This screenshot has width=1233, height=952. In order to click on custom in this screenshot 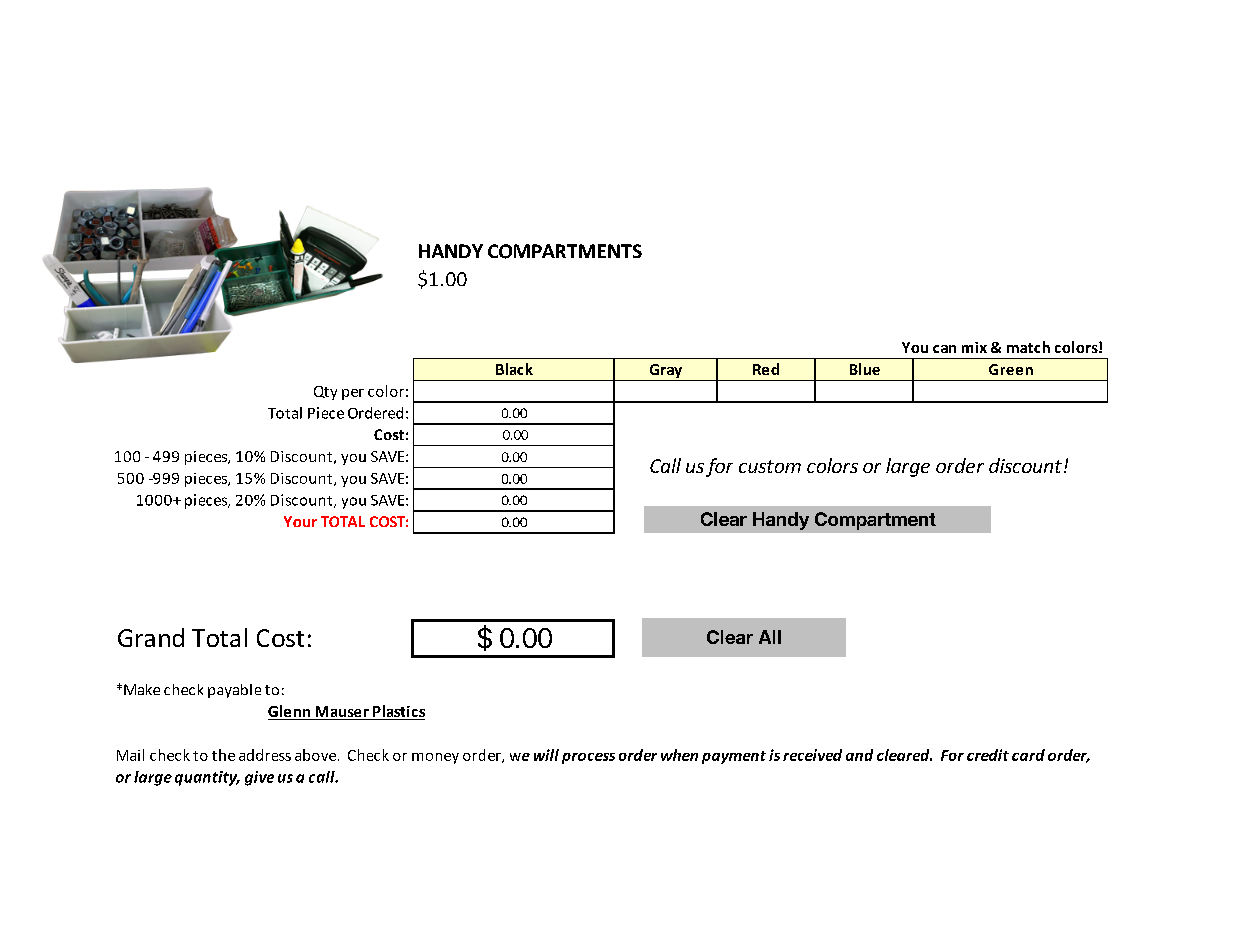, I will do `click(770, 466)`.
